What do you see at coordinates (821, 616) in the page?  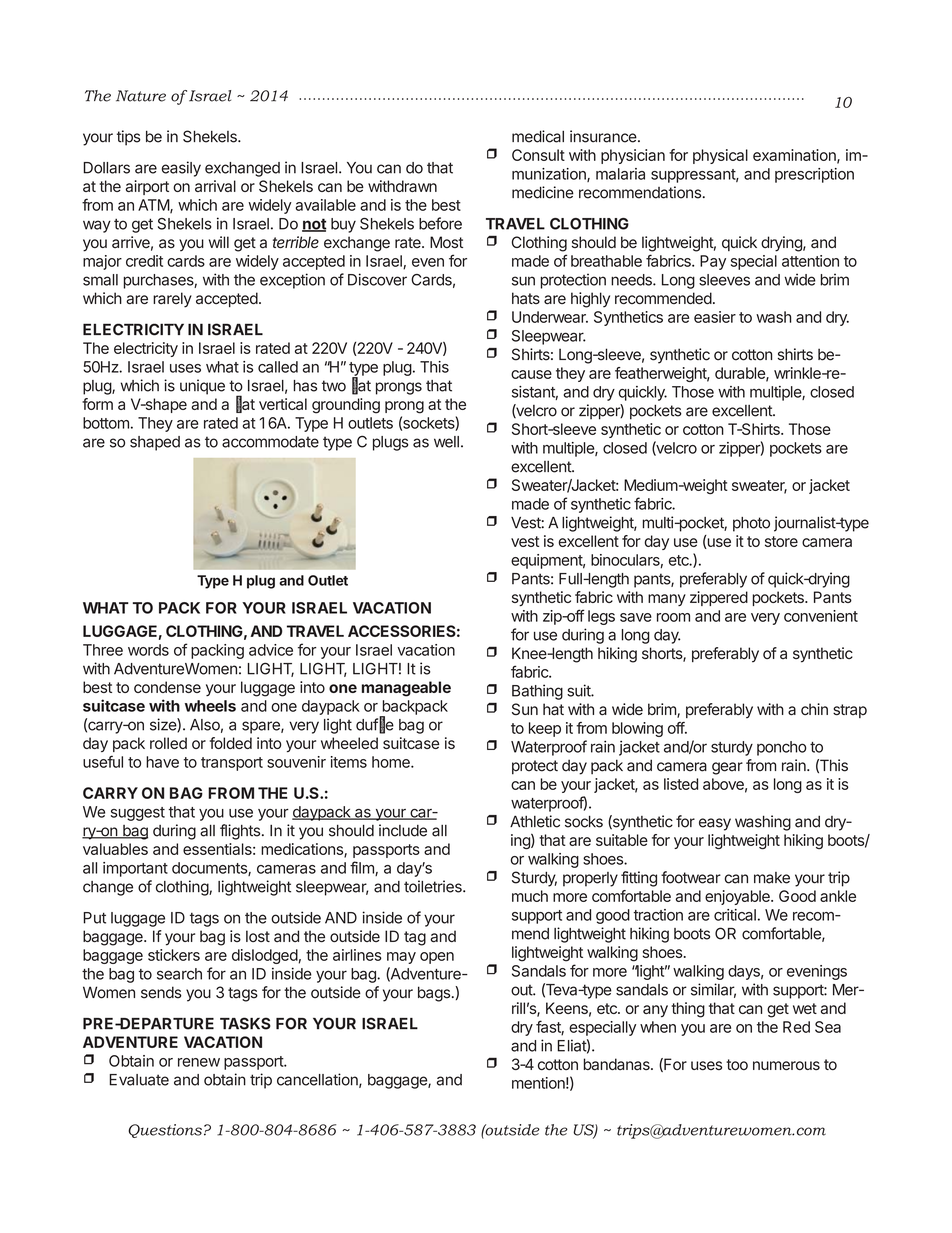 I see `convenient` at bounding box center [821, 616].
